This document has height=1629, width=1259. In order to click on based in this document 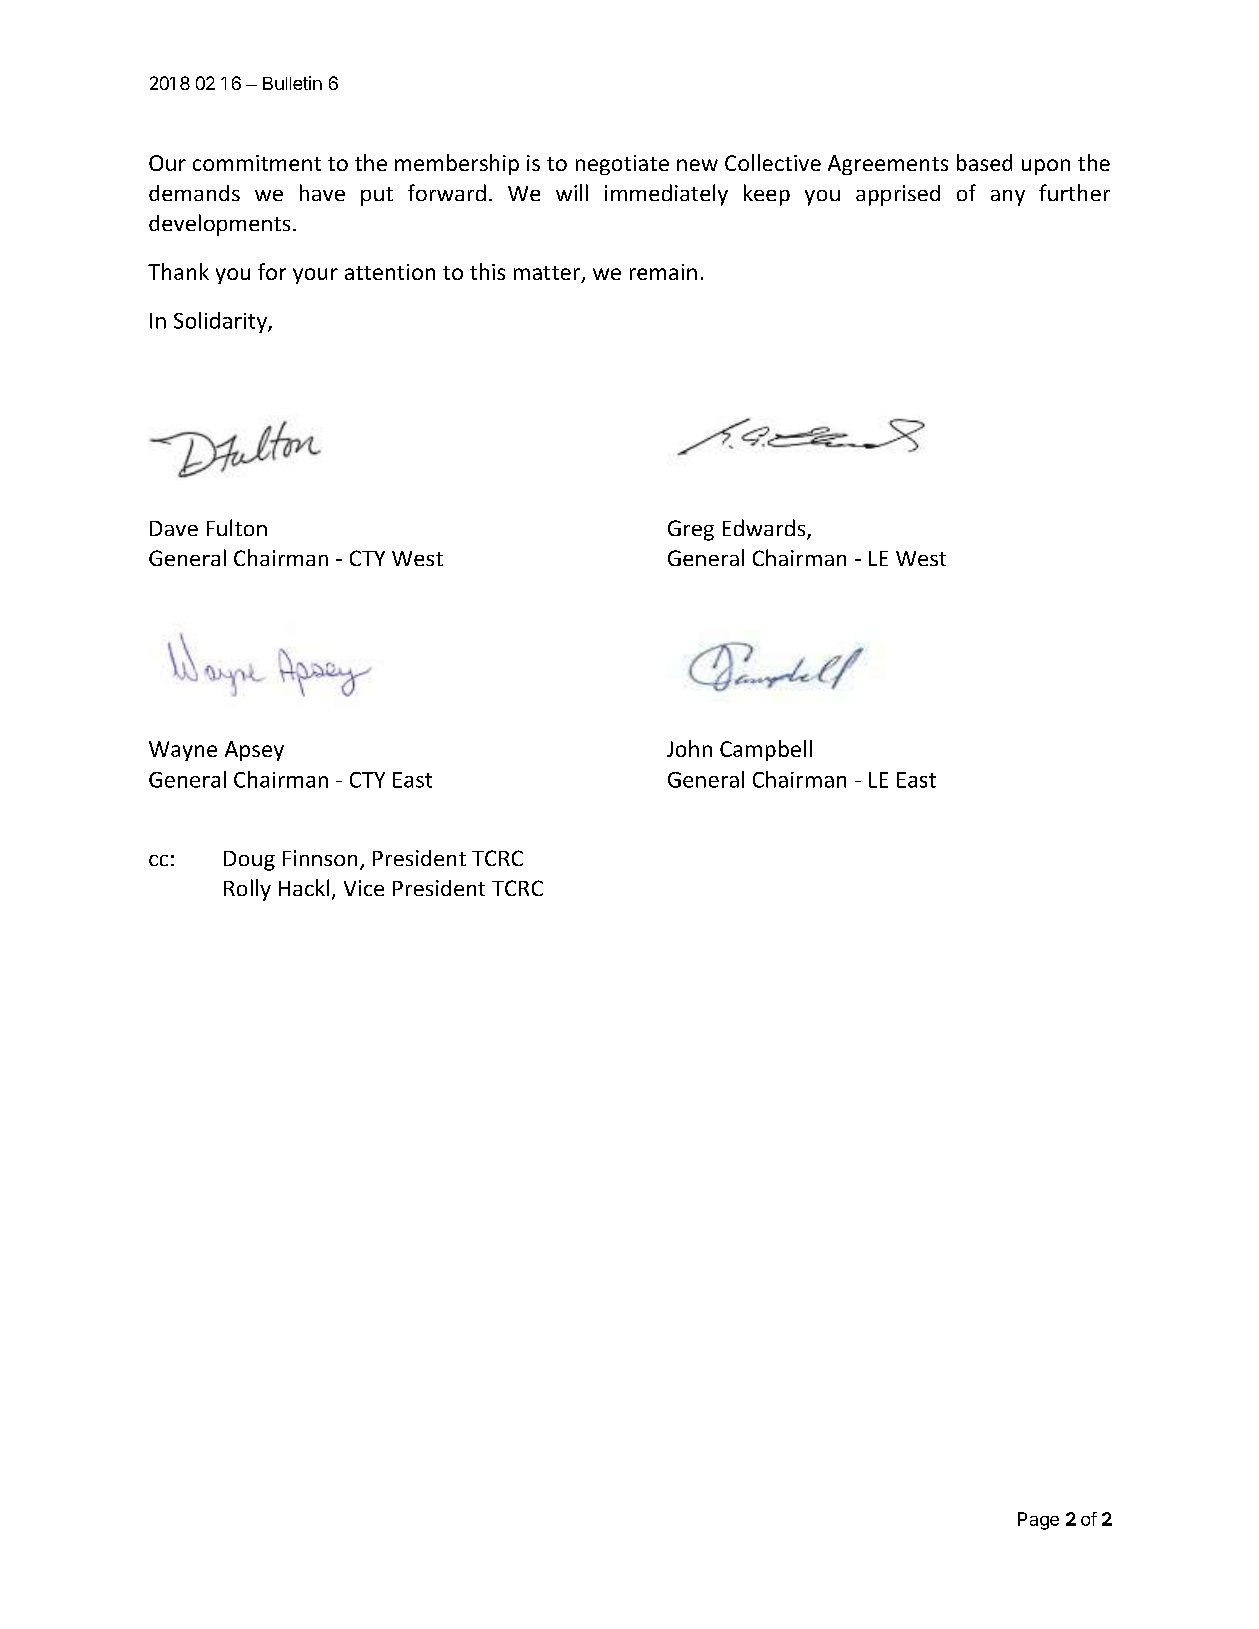, I will do `click(984, 162)`.
